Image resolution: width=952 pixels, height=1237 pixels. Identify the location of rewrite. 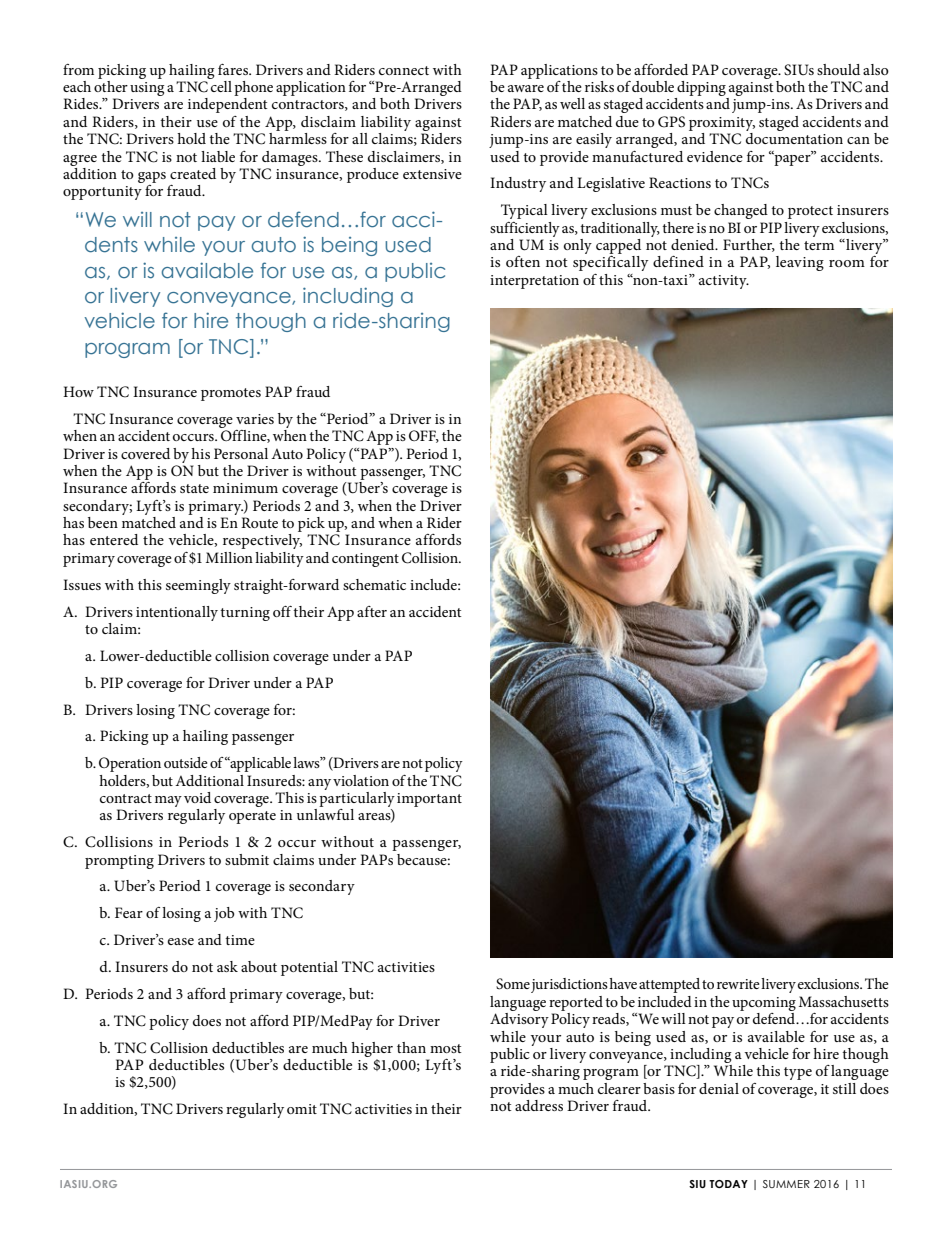
(738, 984).
